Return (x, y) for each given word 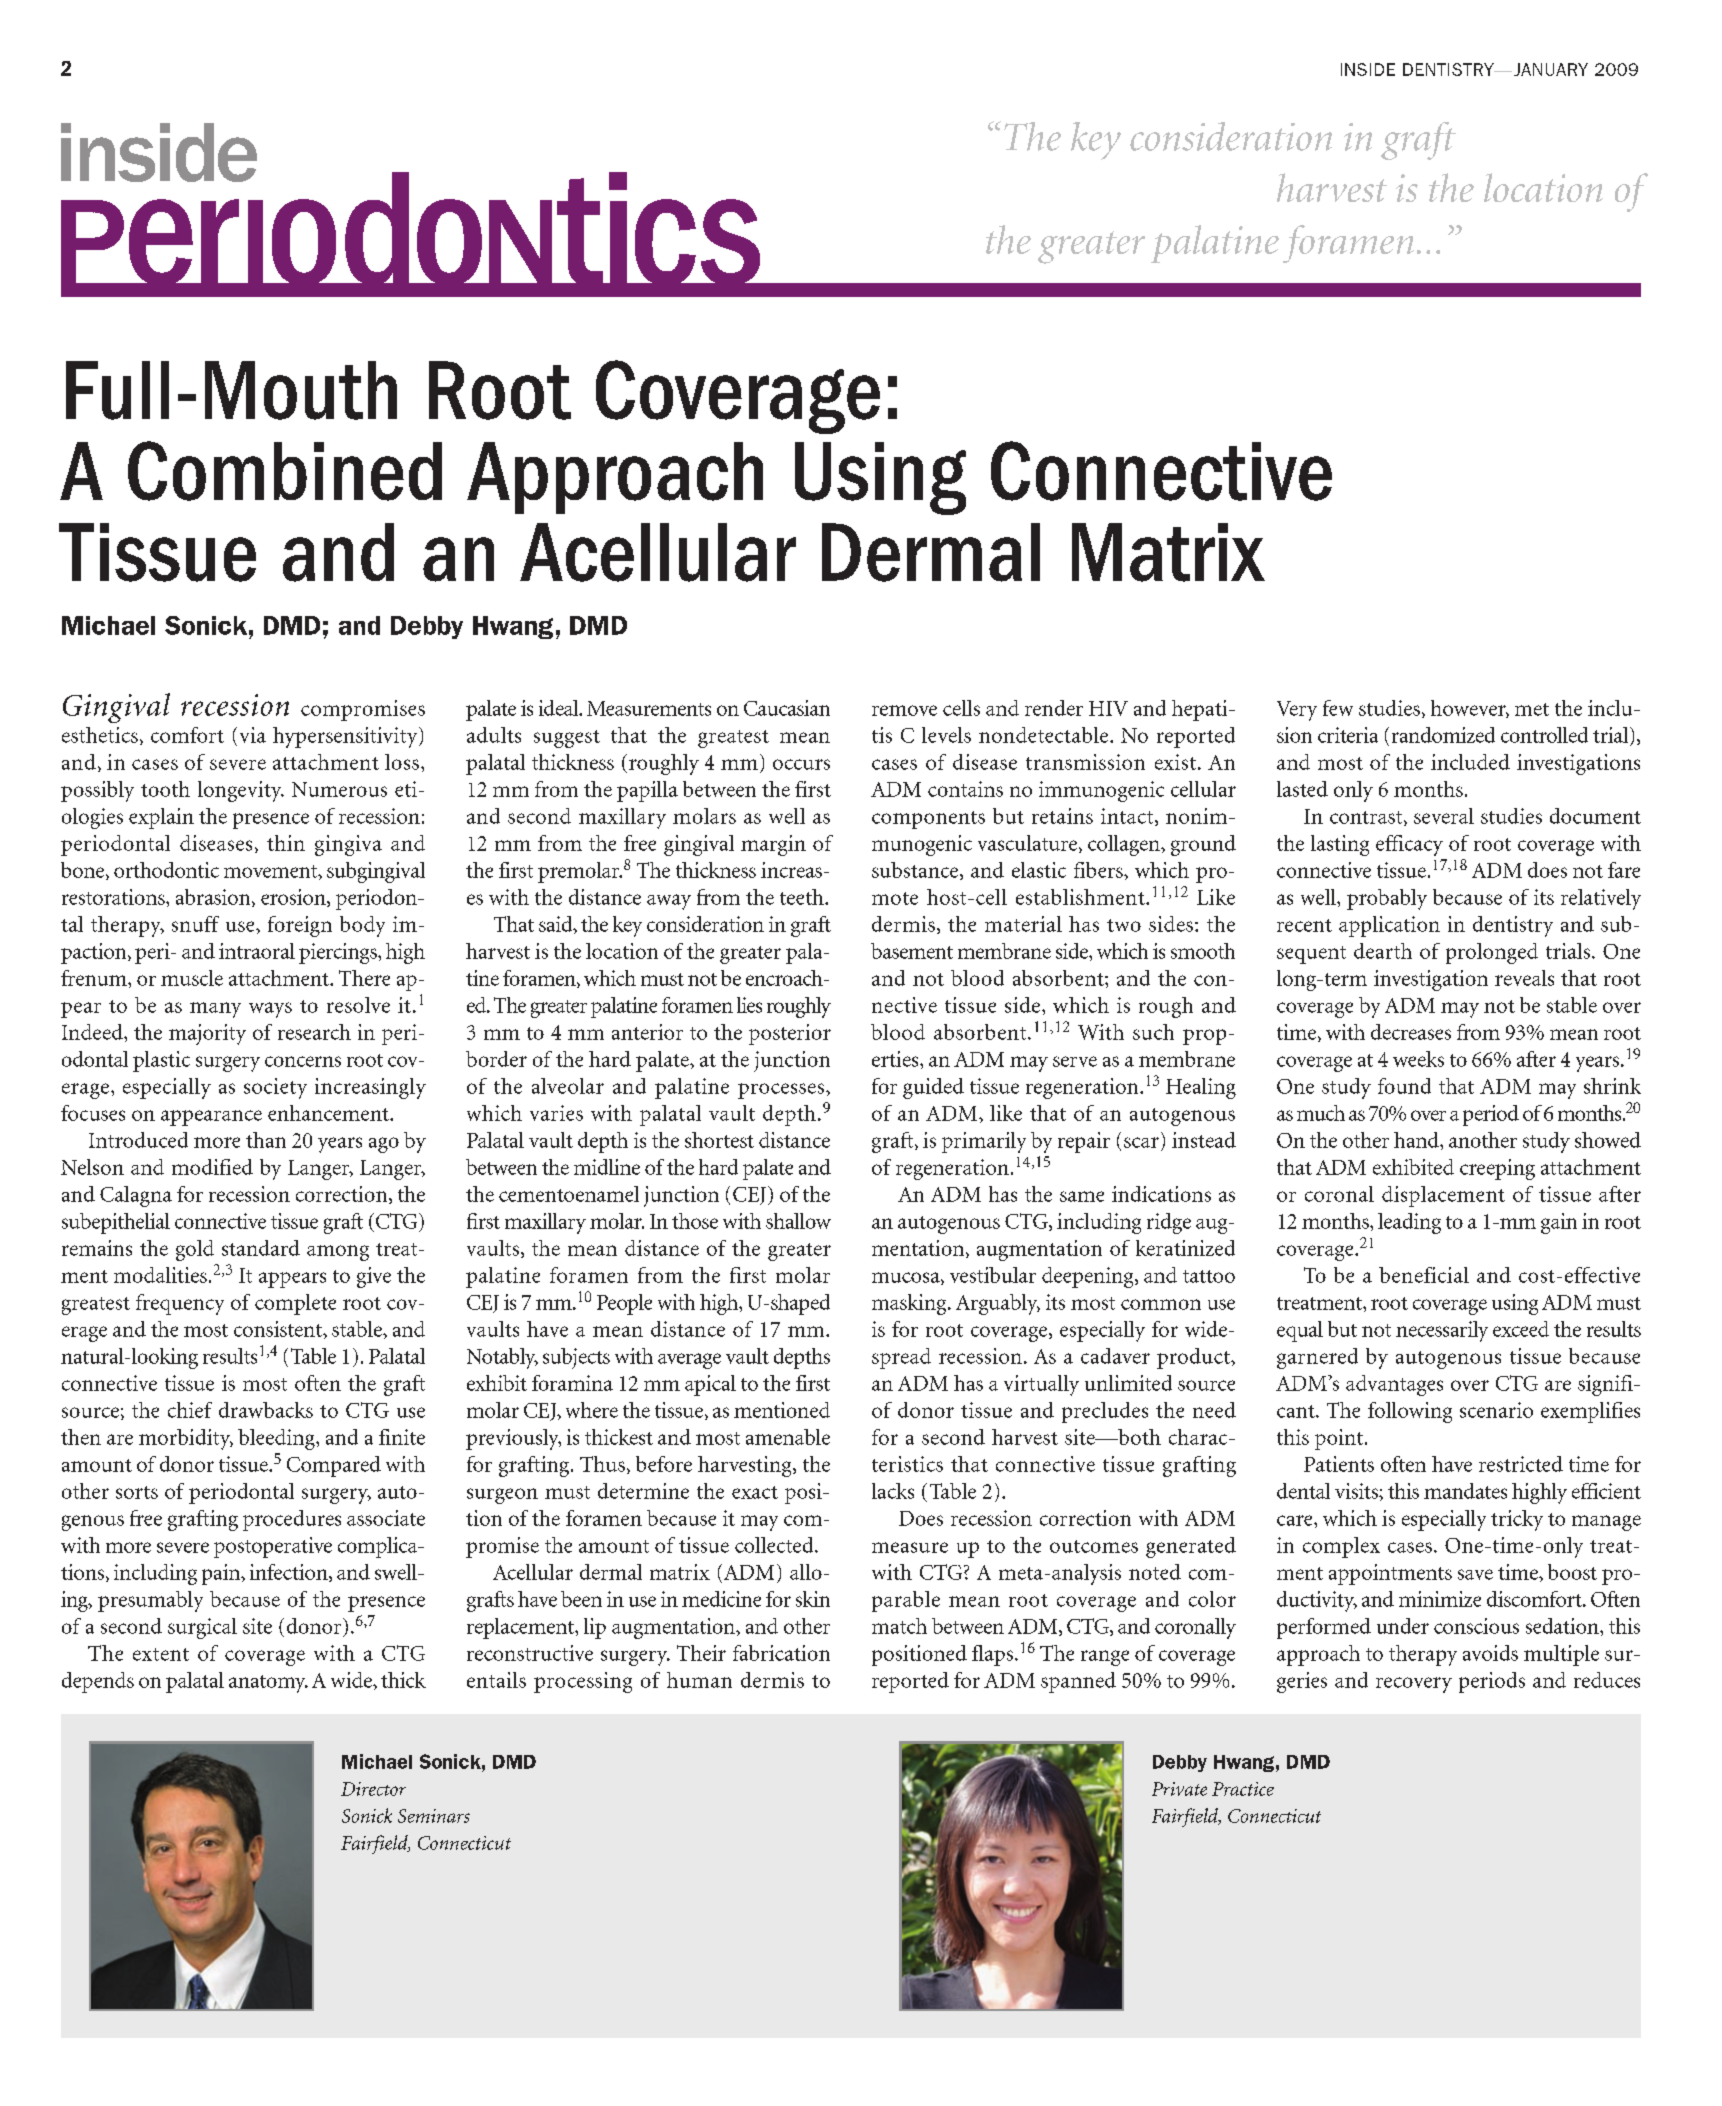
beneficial (1424, 1275)
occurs (801, 764)
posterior (790, 1034)
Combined (285, 471)
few (1338, 708)
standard (261, 1248)
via (253, 735)
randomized (1443, 735)
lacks (893, 1491)
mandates (1465, 1491)
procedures (292, 1520)
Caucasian (787, 708)
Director (373, 1789)
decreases (1411, 1032)
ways (270, 1010)
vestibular (993, 1275)
